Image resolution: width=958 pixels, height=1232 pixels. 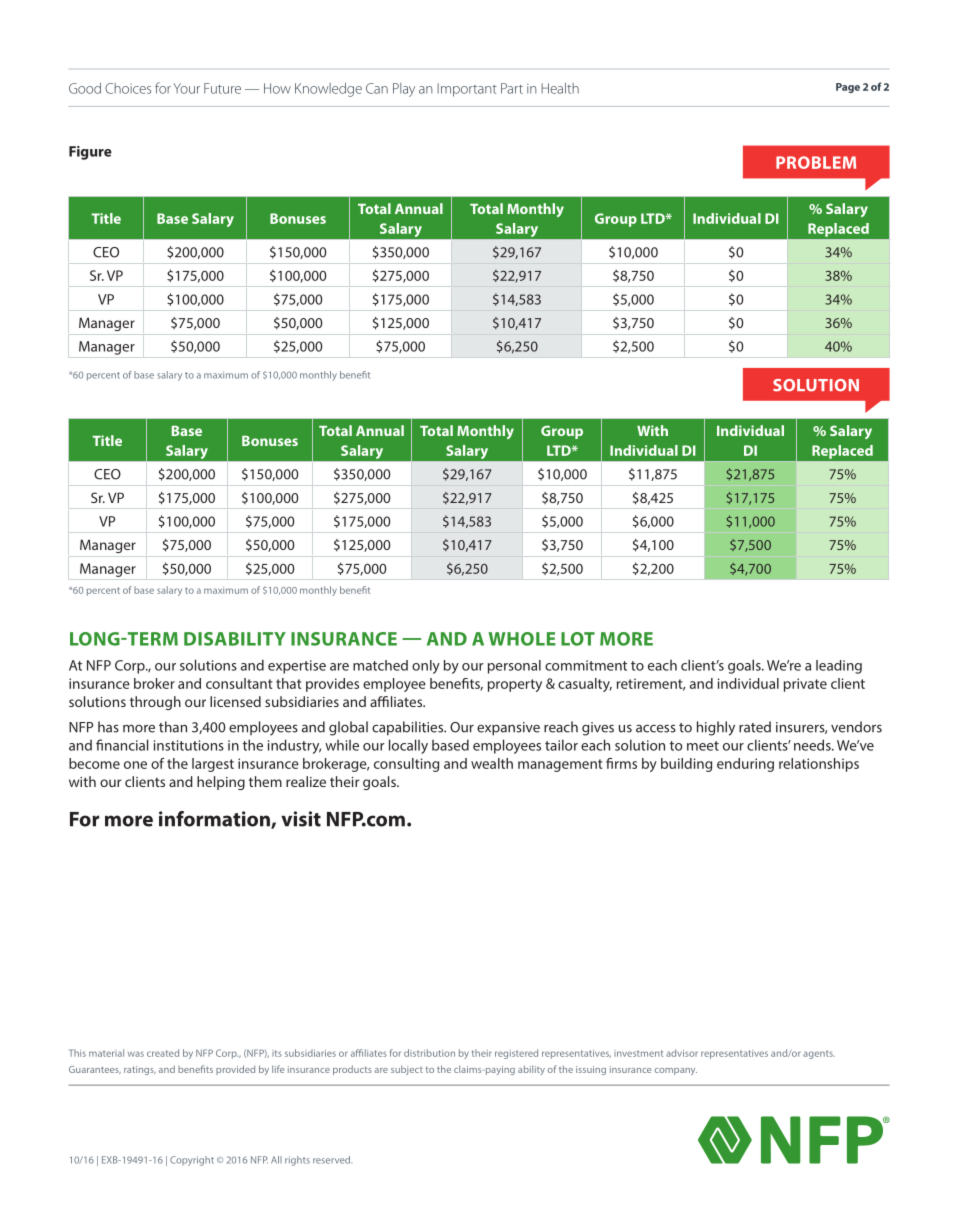 I want to click on company, so click(x=676, y=1071).
